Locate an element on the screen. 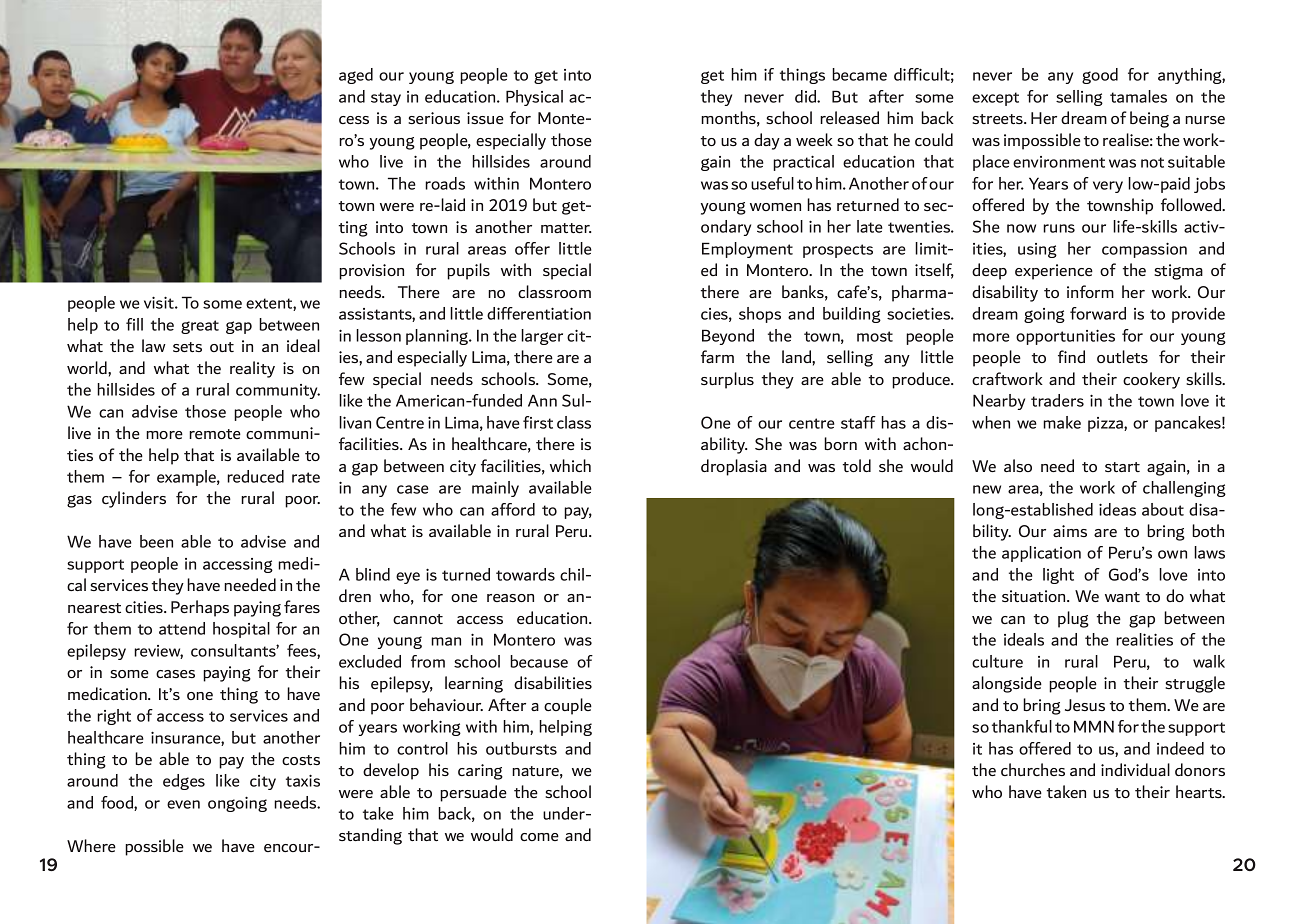 The image size is (1293, 924). even is located at coordinates (183, 804).
